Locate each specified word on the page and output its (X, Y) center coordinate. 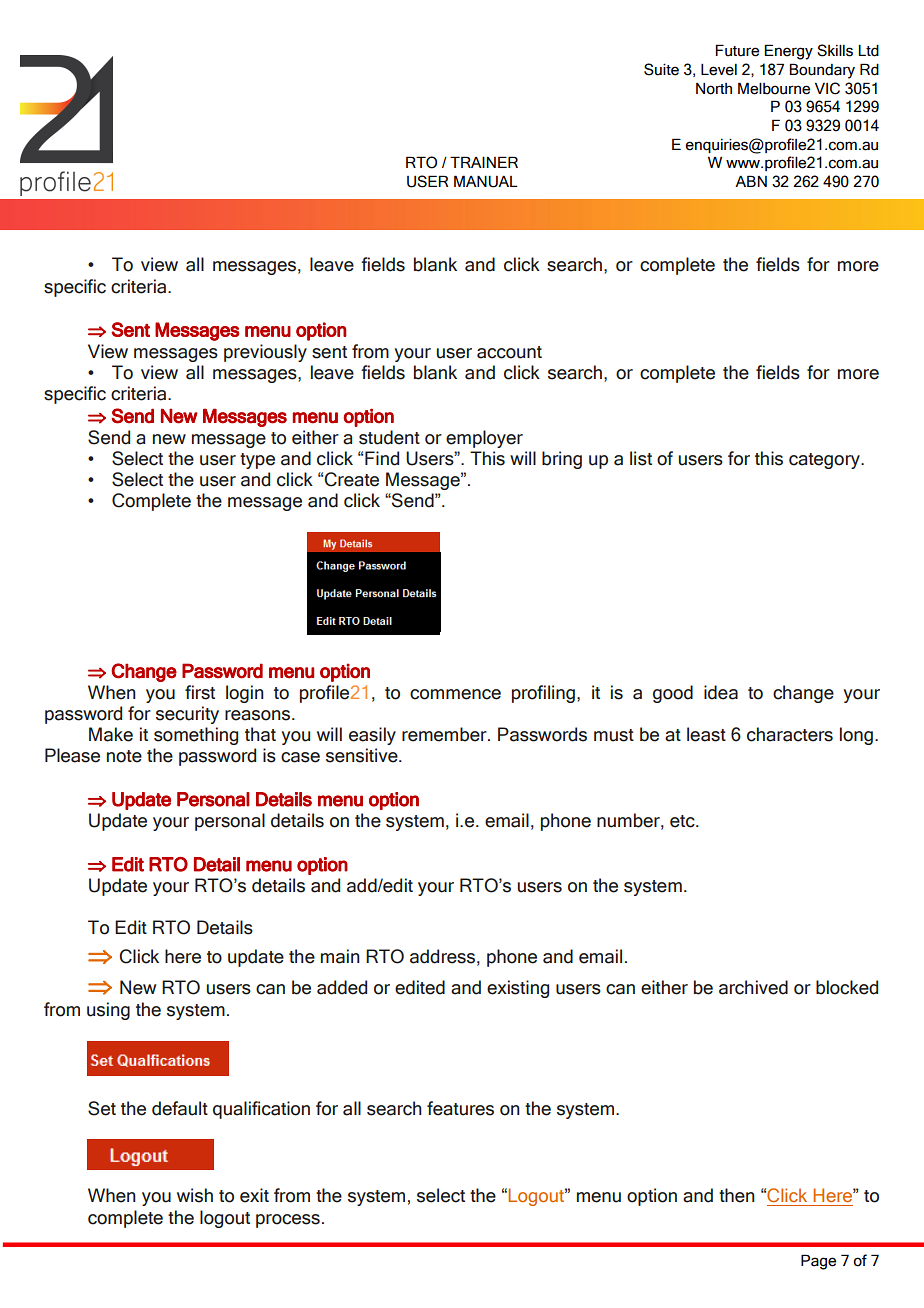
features (460, 1108)
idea (721, 692)
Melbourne (774, 88)
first (200, 692)
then (737, 1195)
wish (195, 1195)
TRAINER (484, 162)
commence (455, 694)
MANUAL (486, 181)
